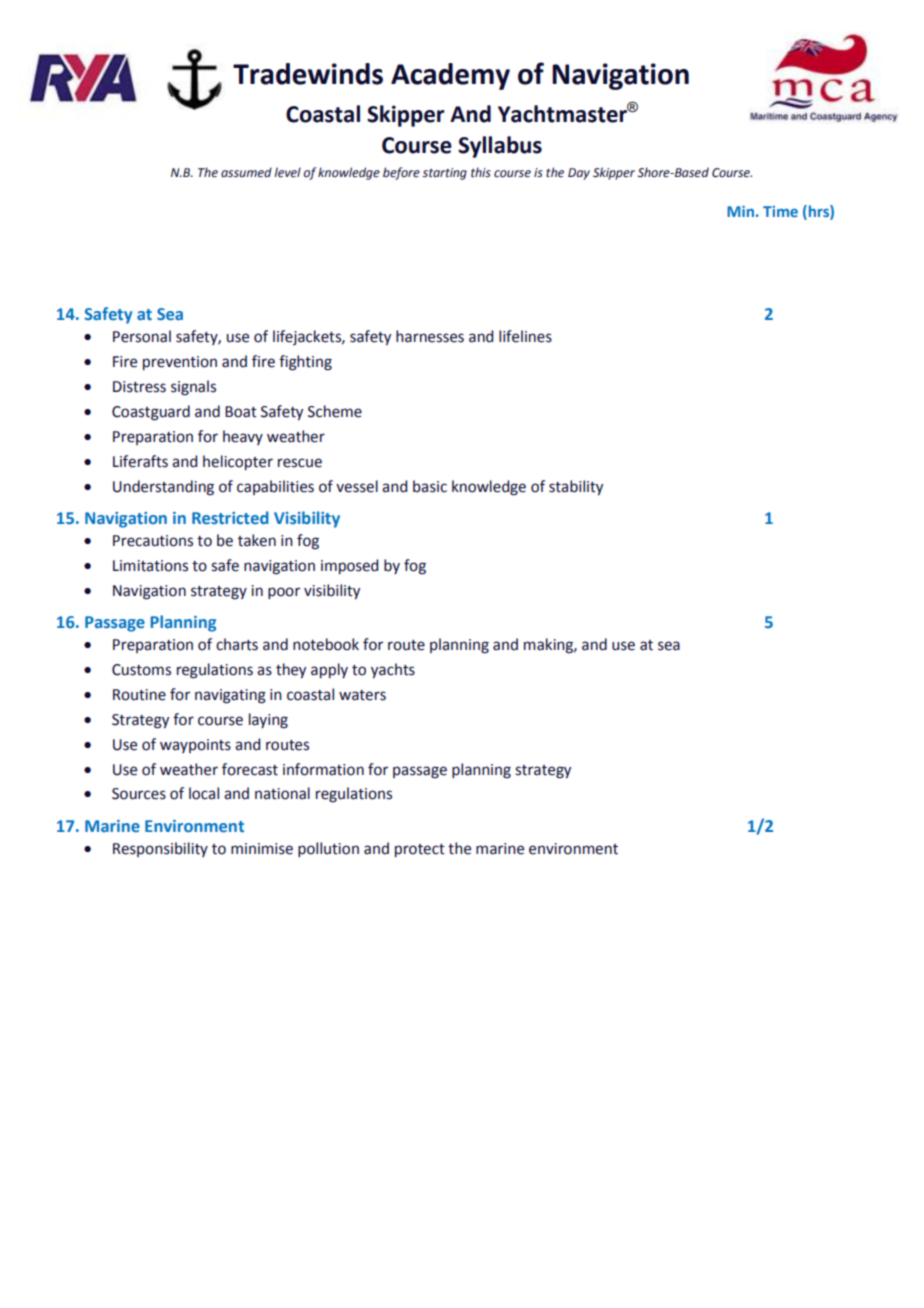 The width and height of the screenshot is (924, 1308). What do you see at coordinates (393, 670) in the screenshot?
I see `yachts` at bounding box center [393, 670].
